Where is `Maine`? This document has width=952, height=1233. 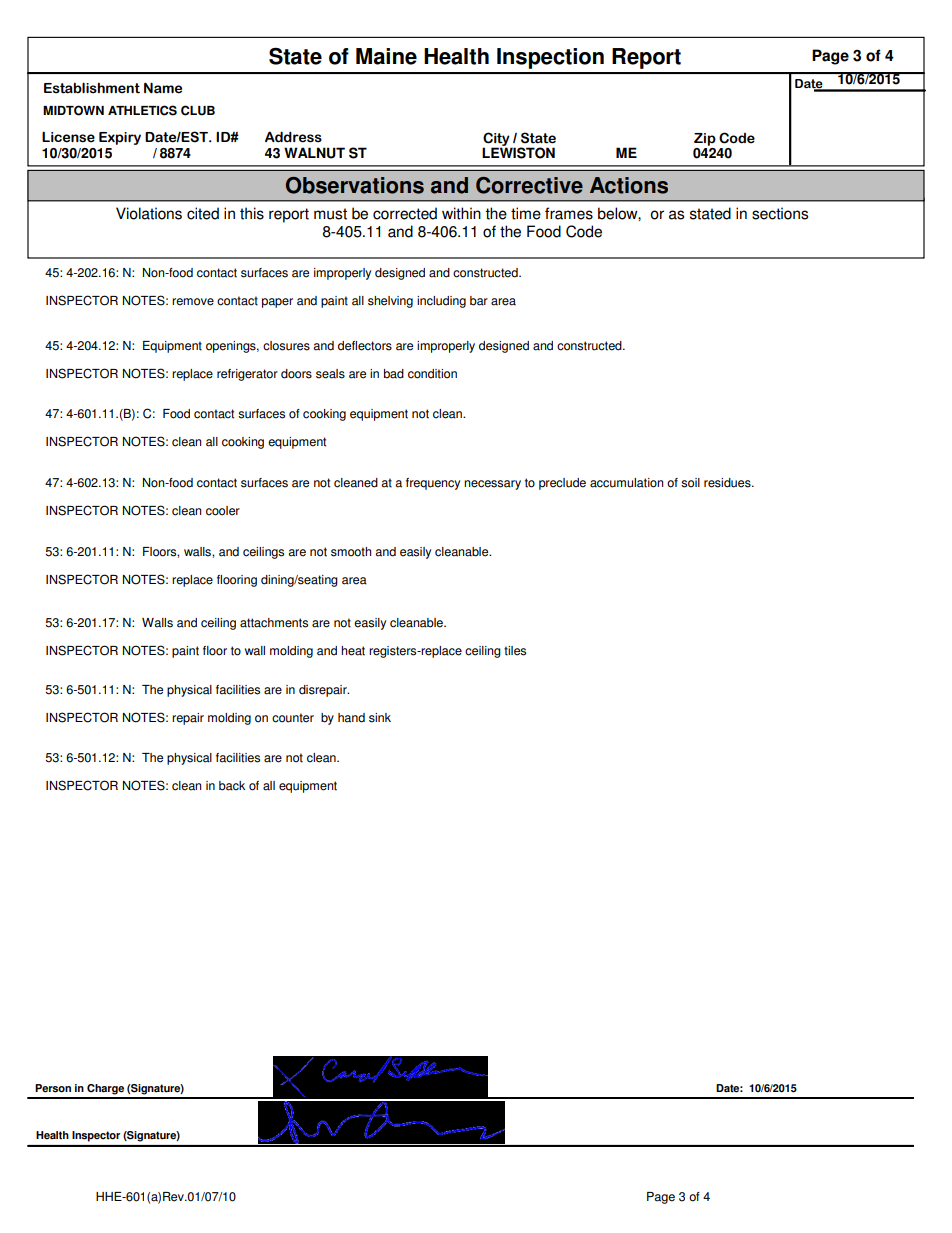
Maine is located at coordinates (386, 56).
